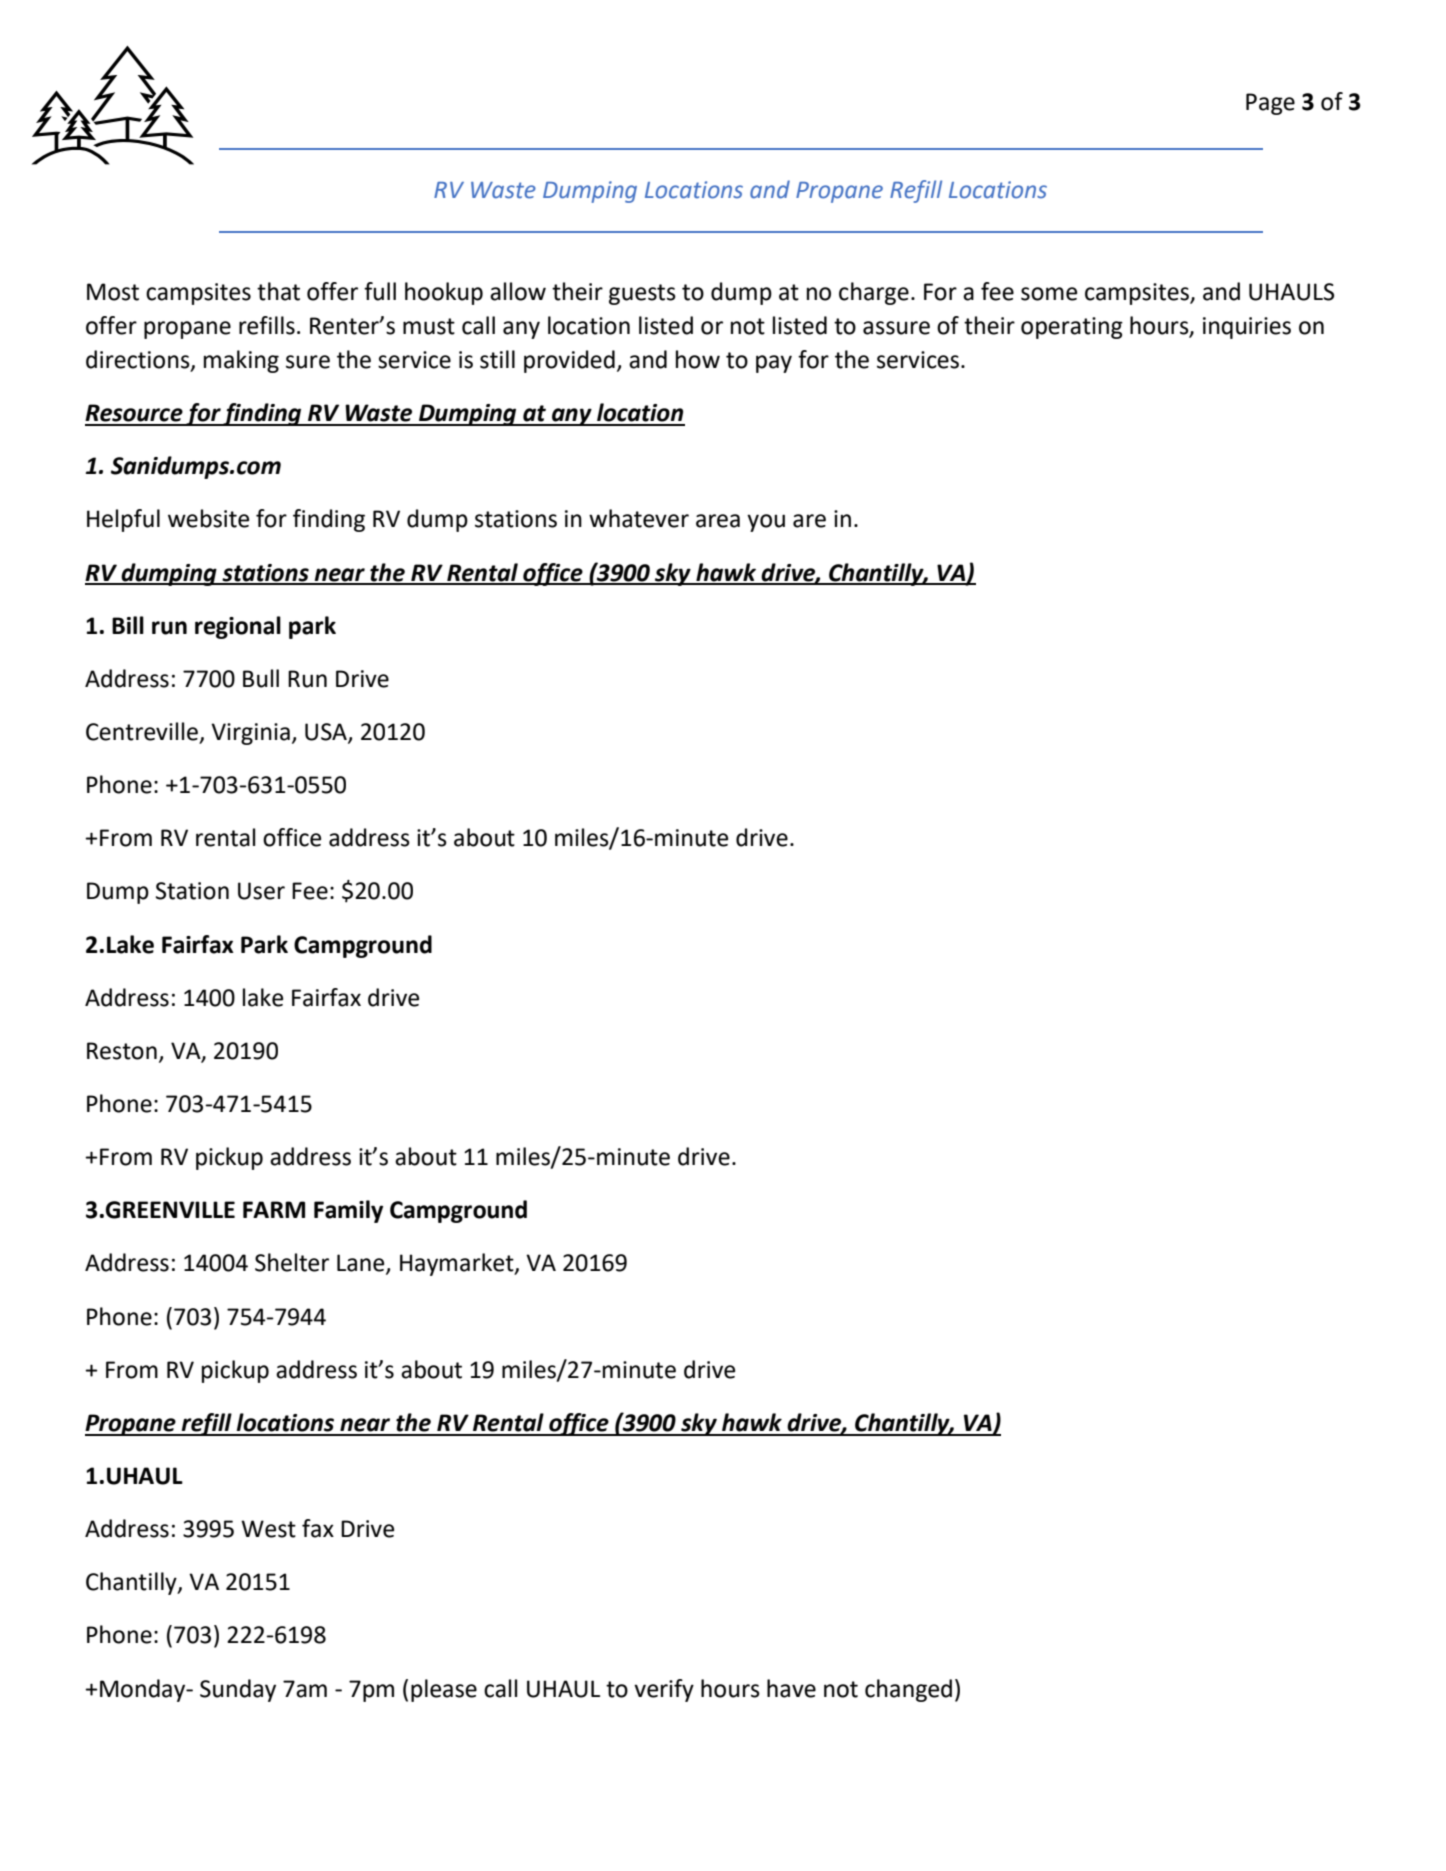 The image size is (1446, 1871). Describe the element at coordinates (1270, 104) in the document. I see `Page` at that location.
